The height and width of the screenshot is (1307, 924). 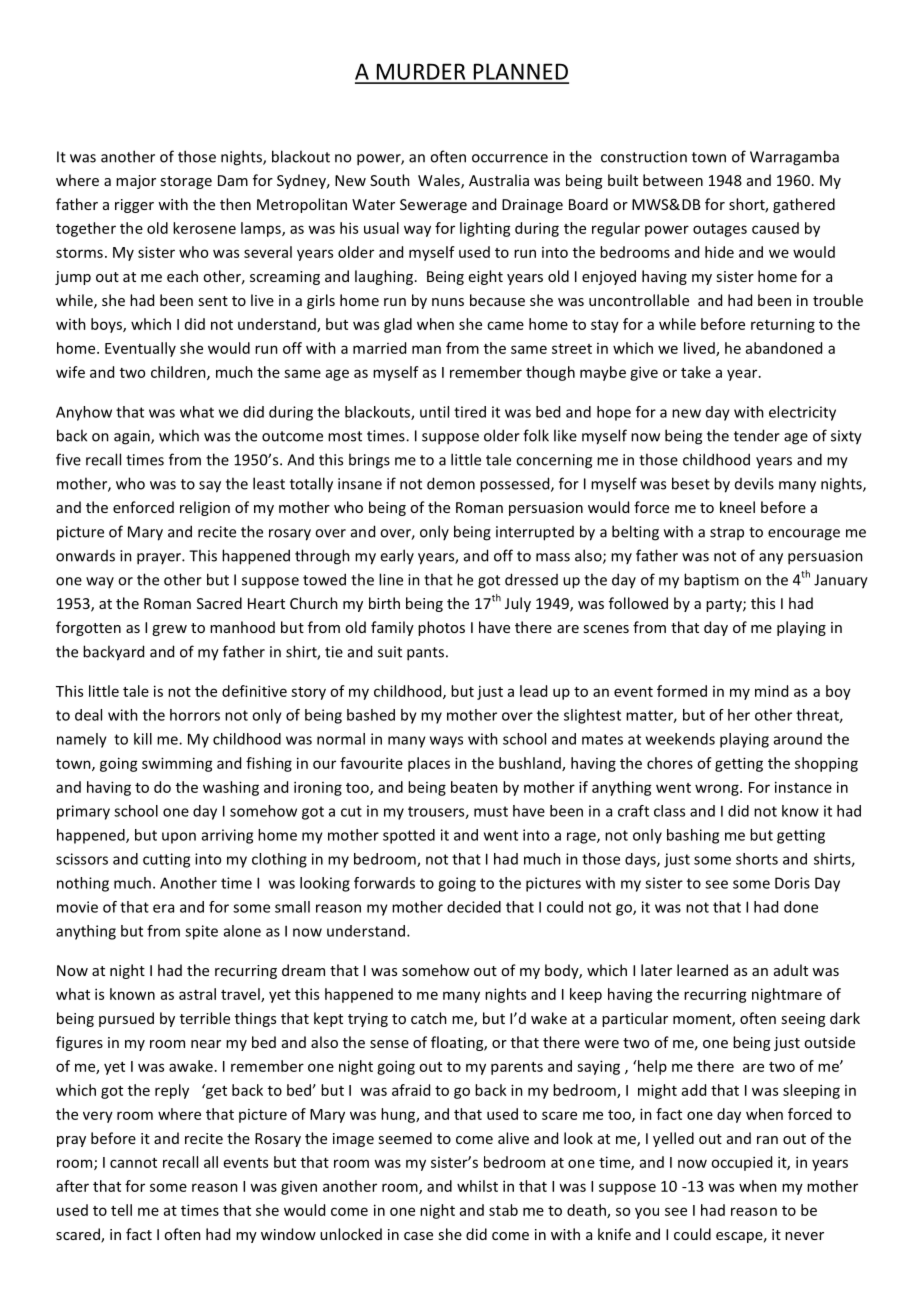 I want to click on grew, so click(x=169, y=630).
